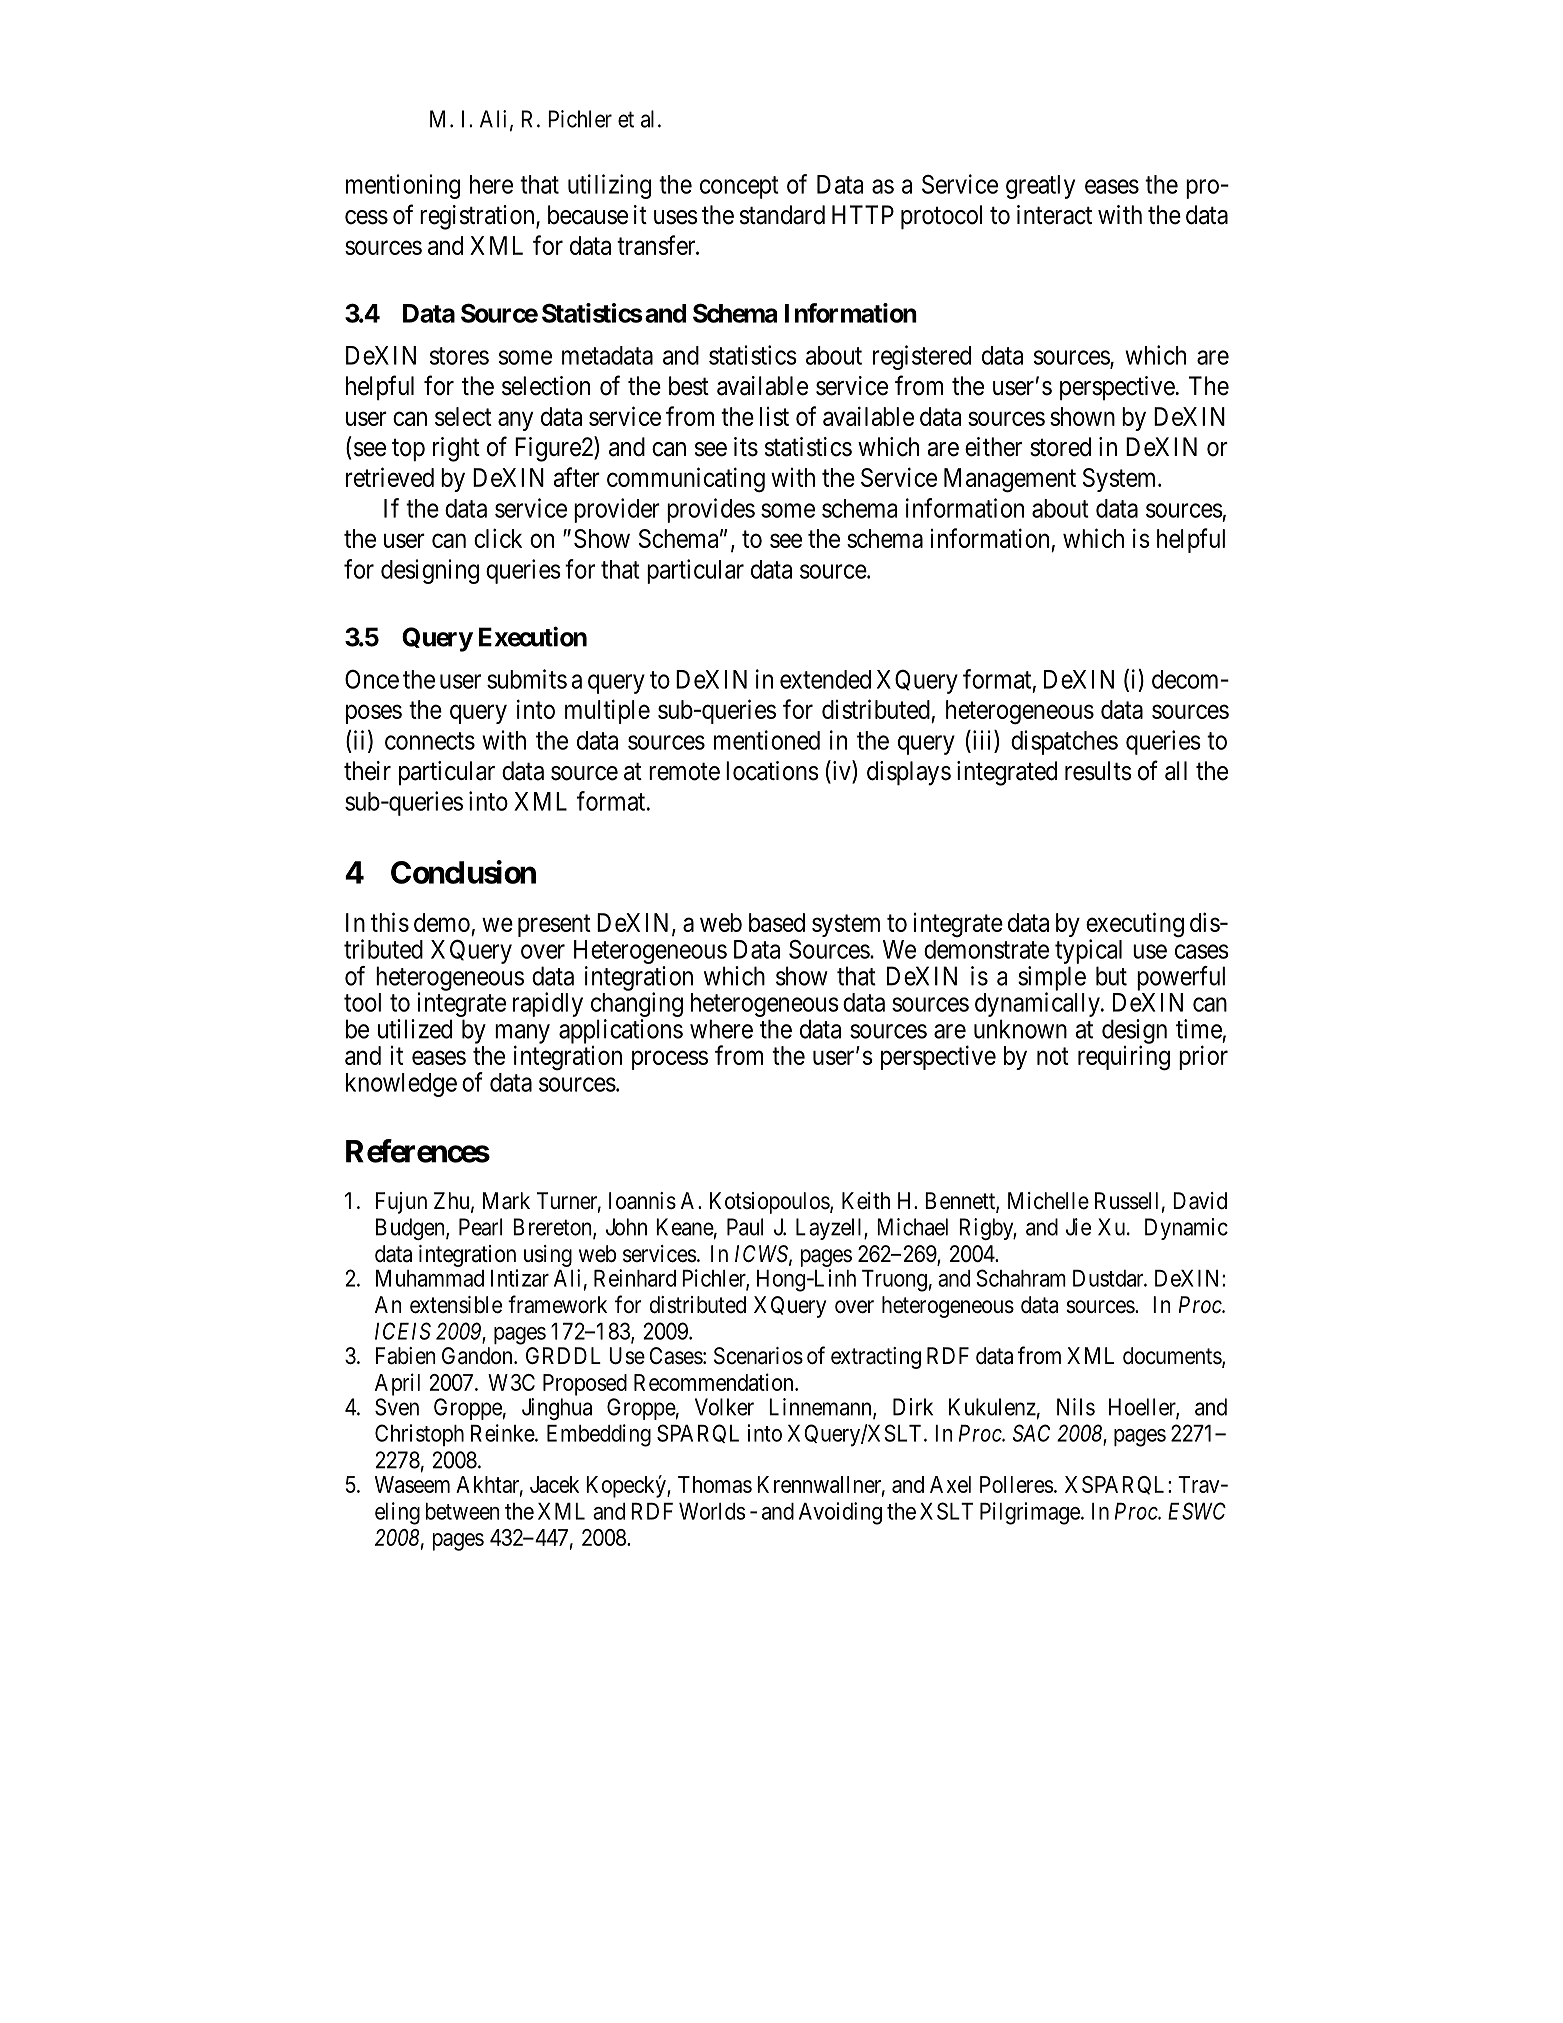 The image size is (1563, 2023). Describe the element at coordinates (415, 1029) in the screenshot. I see `utilized` at that location.
